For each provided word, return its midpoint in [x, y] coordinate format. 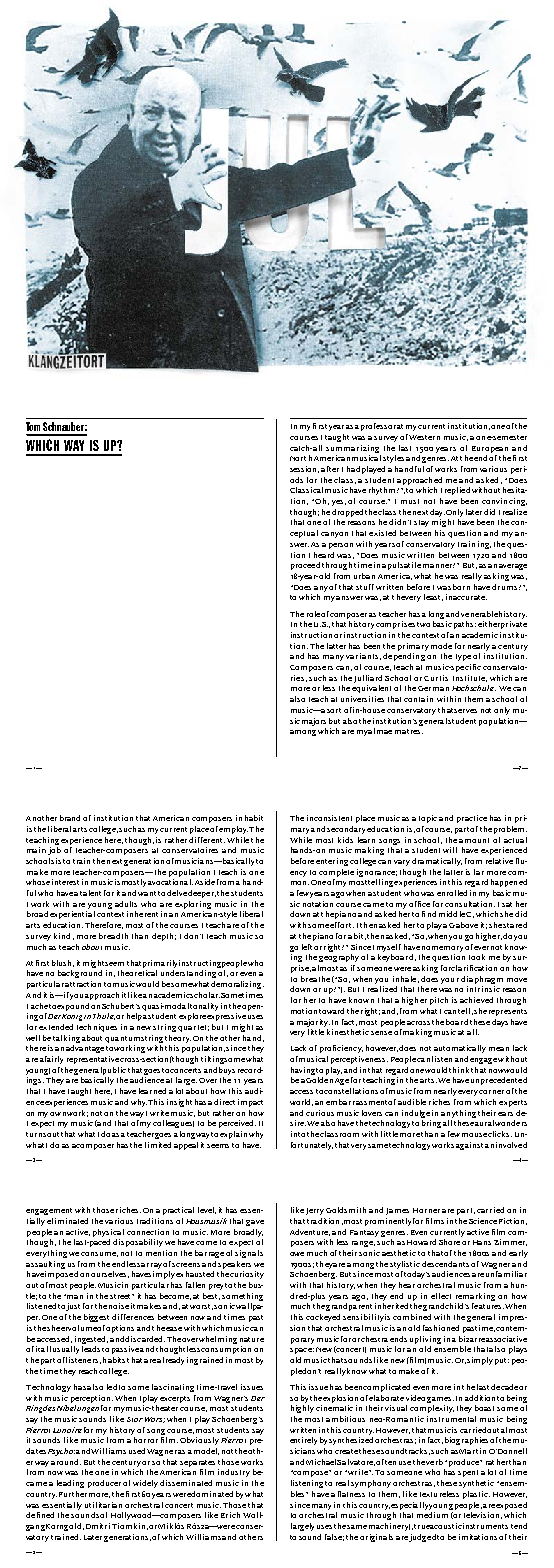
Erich [230, 1515]
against [469, 1146]
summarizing [352, 449]
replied [457, 491]
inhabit [249, 818]
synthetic [476, 1484]
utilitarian [103, 1505]
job [54, 851]
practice [472, 819]
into [298, 1134]
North [301, 458]
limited [158, 1145]
